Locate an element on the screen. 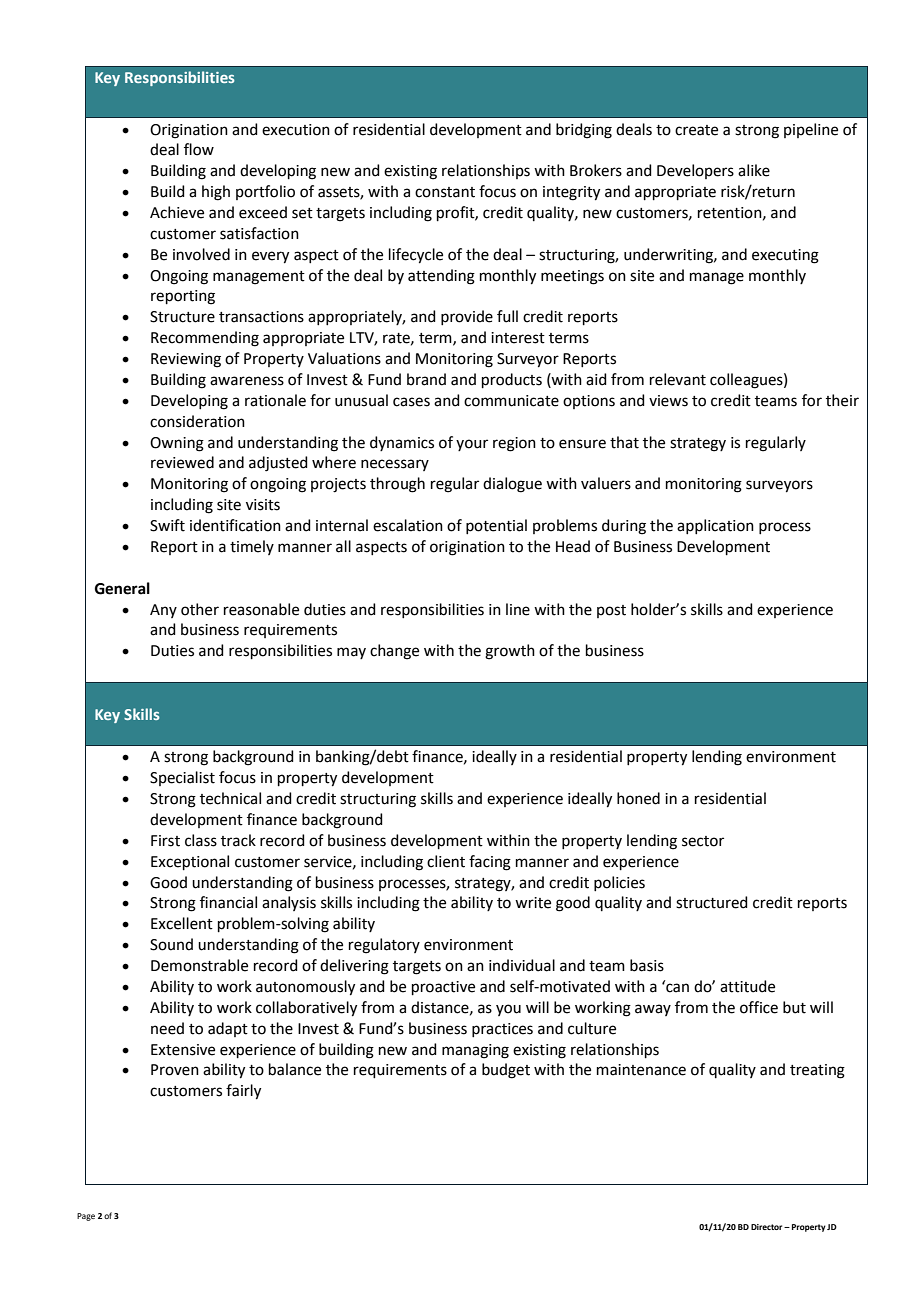 The image size is (924, 1309). Director is located at coordinates (768, 1227).
